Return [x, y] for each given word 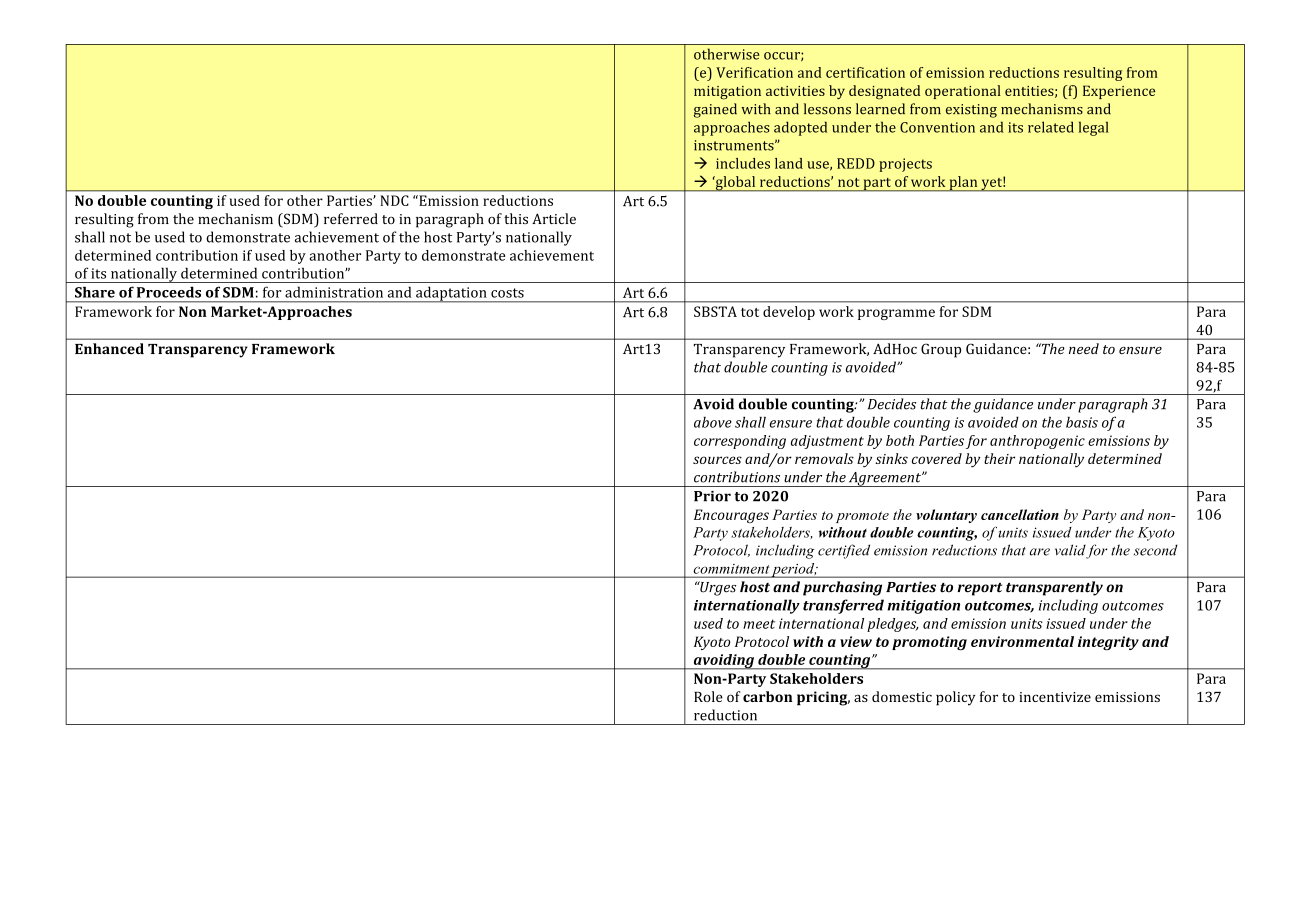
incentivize [1055, 697]
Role [708, 696]
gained [715, 110]
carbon [768, 696]
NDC [394, 200]
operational [963, 92]
